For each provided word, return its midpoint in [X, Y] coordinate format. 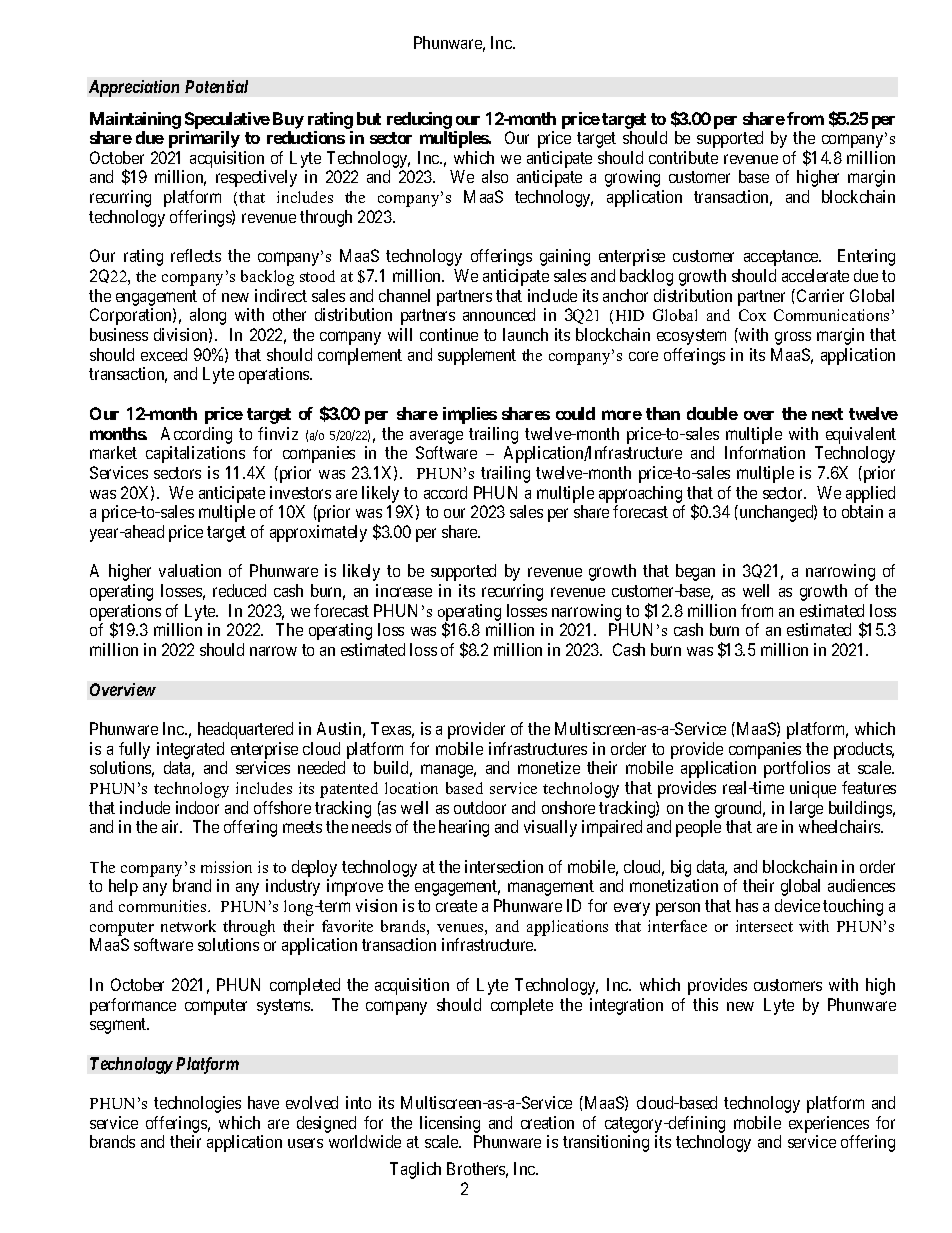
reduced [239, 590]
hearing [464, 828]
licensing [450, 1124]
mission [226, 867]
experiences [829, 1124]
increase [404, 590]
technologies [197, 1104]
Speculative [227, 120]
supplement [477, 356]
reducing [419, 120]
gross [793, 338]
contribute [683, 157]
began [695, 572]
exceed [164, 354]
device [797, 905]
